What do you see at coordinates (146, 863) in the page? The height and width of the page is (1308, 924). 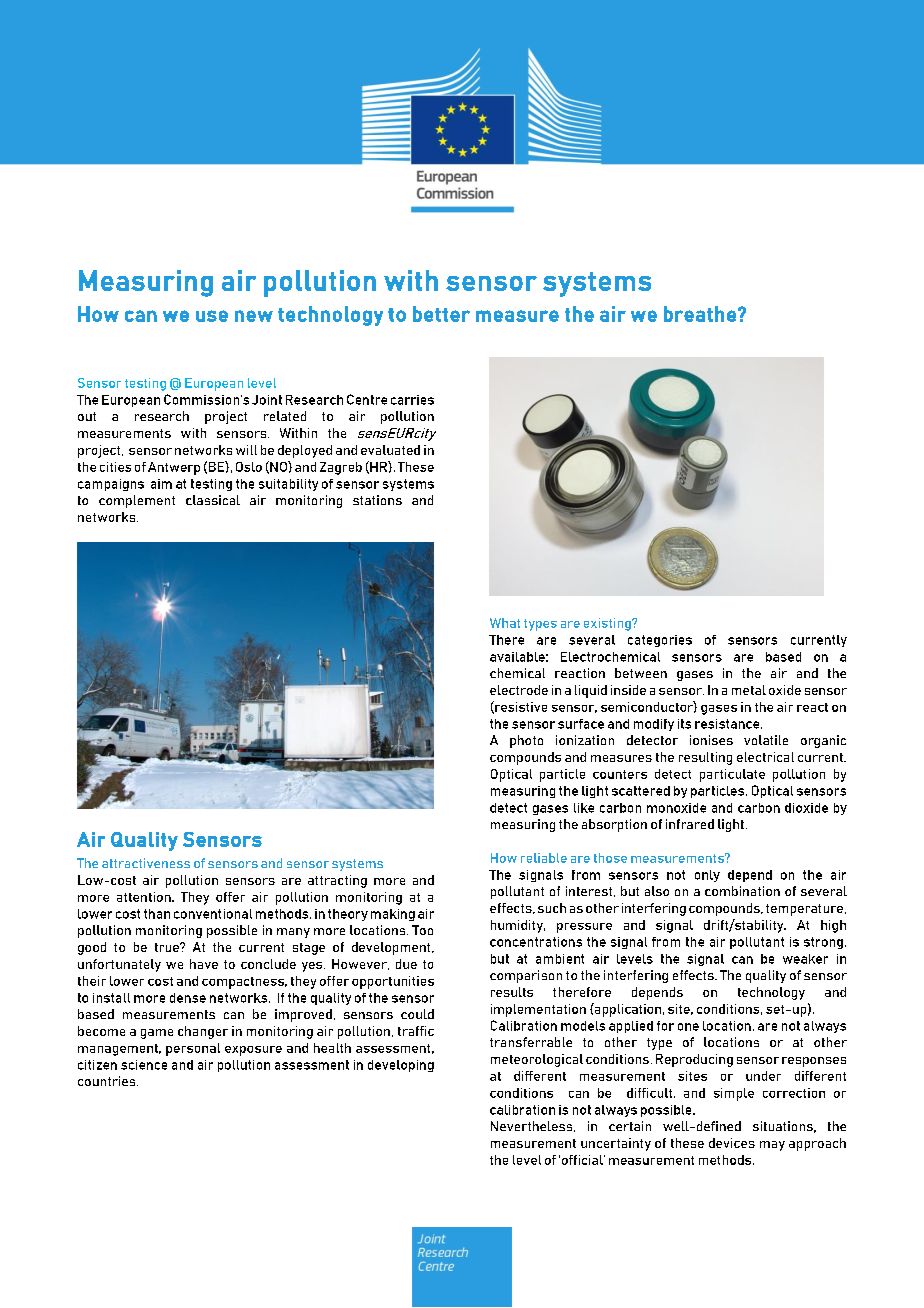 I see `attractiveness` at bounding box center [146, 863].
